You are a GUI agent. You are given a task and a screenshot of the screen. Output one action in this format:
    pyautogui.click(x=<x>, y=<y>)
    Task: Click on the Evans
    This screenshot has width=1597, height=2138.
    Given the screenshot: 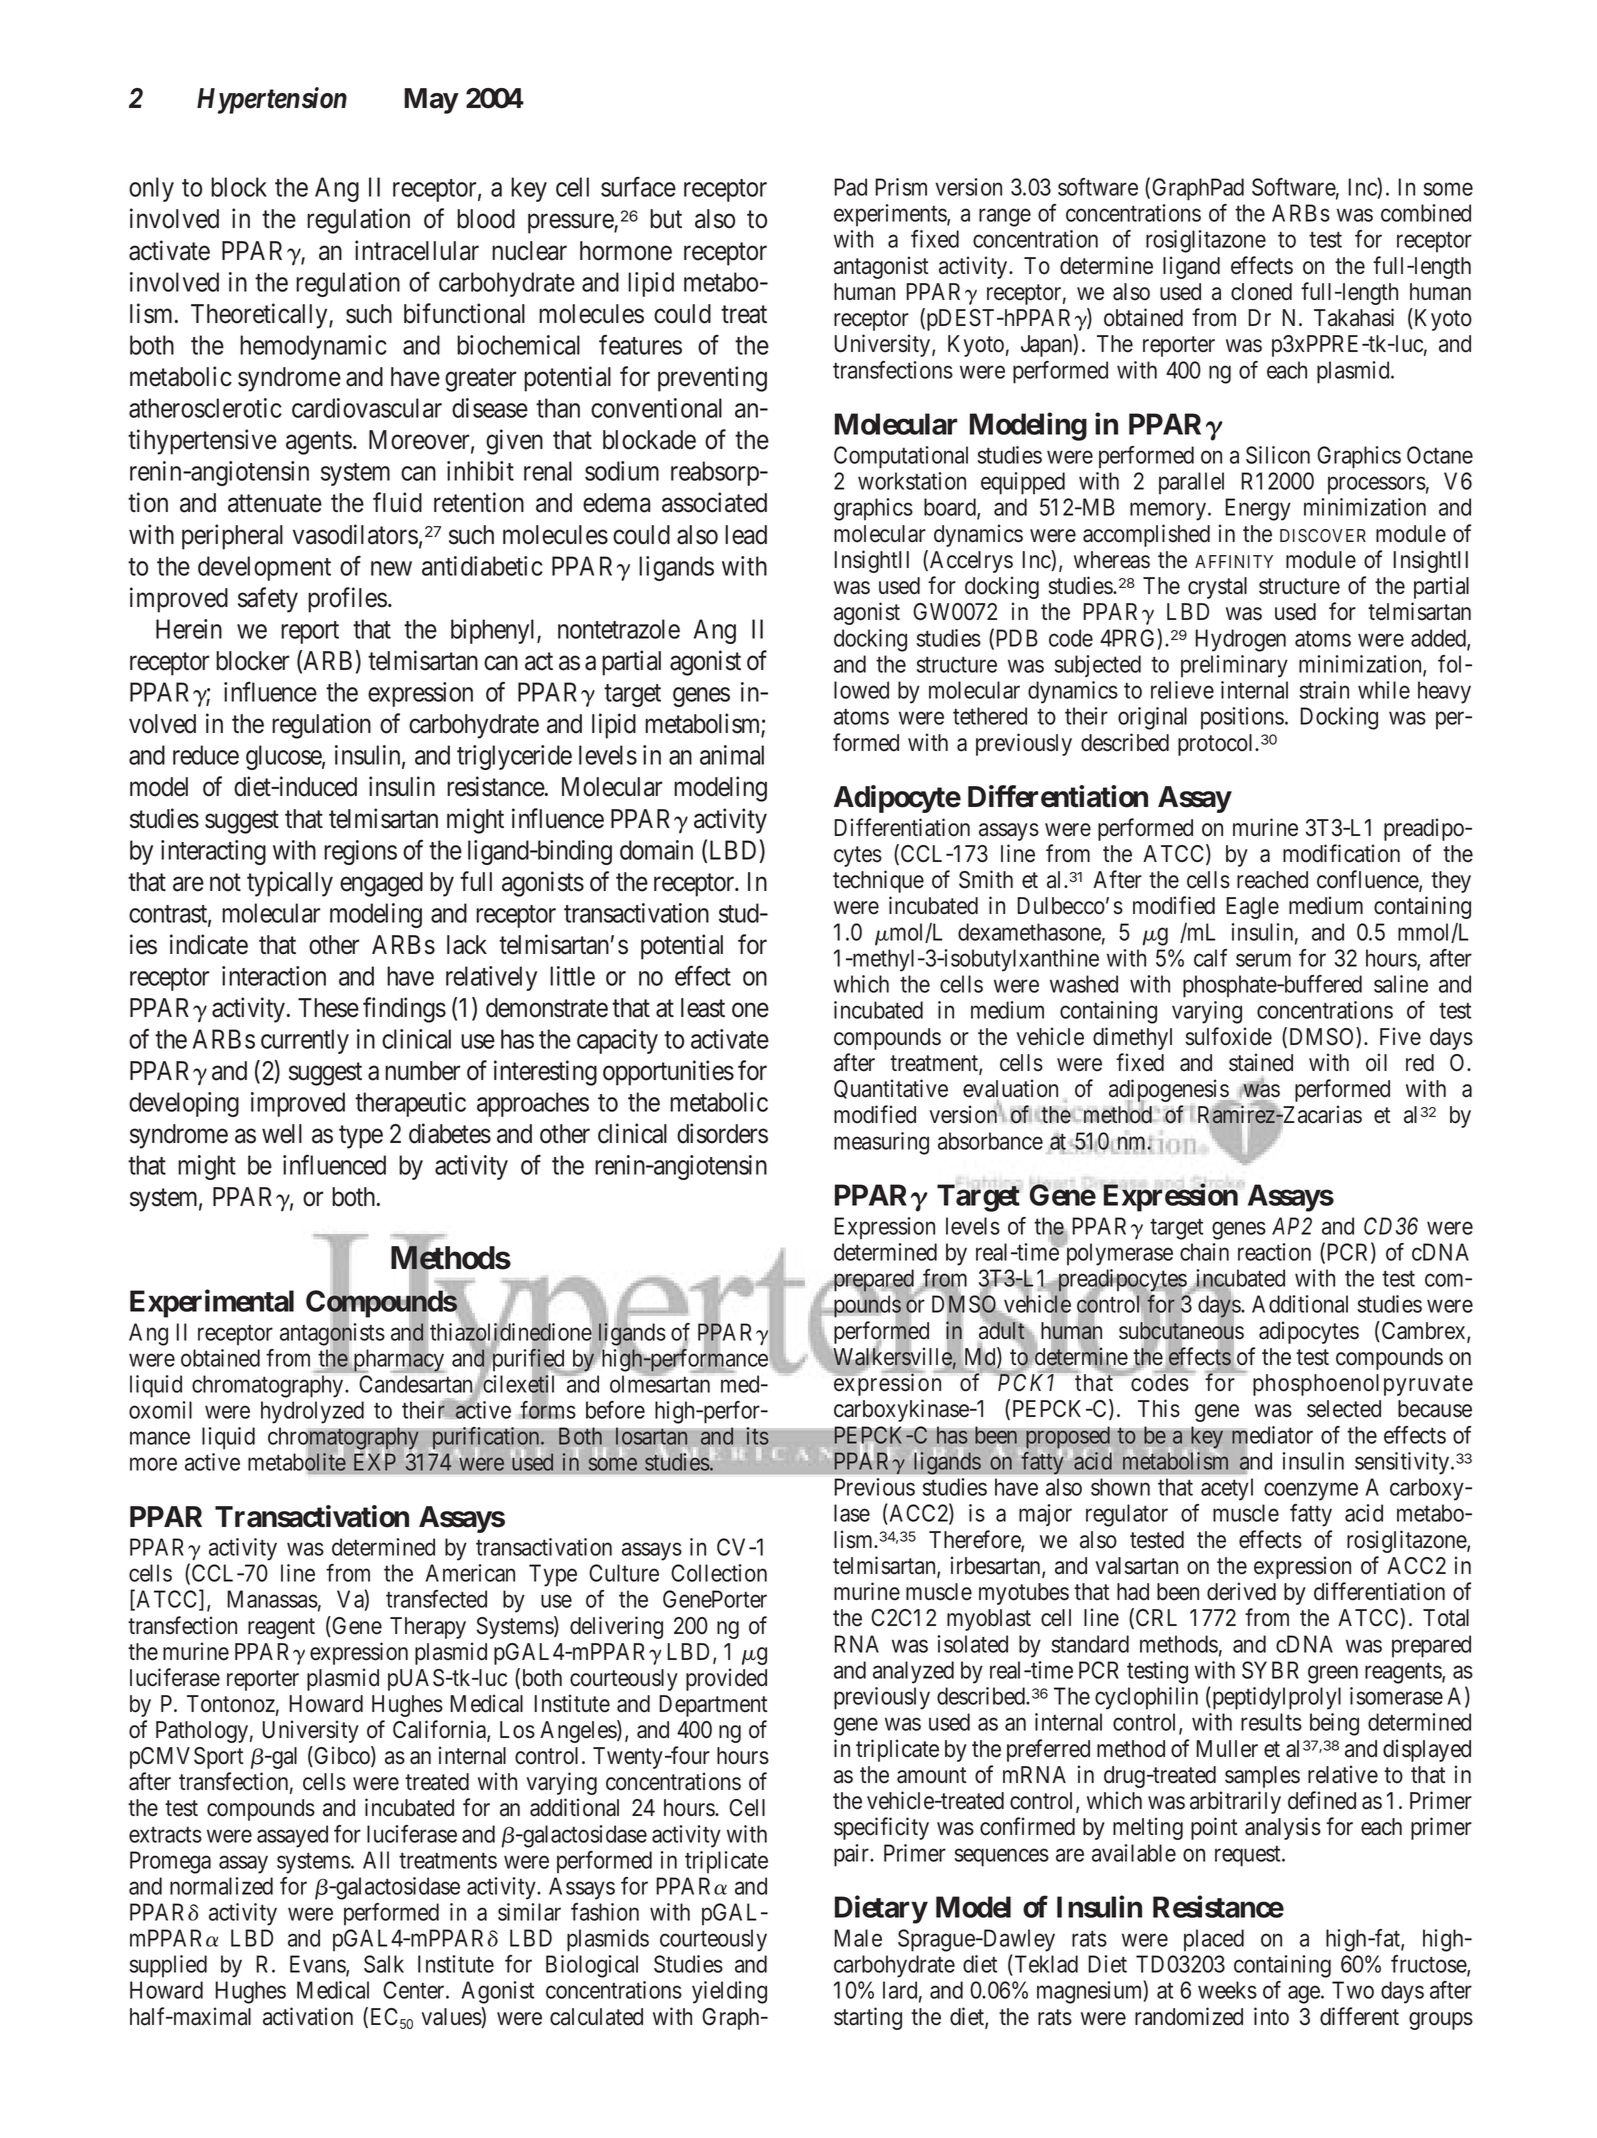 What is the action you would take?
    pyautogui.click(x=318, y=1965)
